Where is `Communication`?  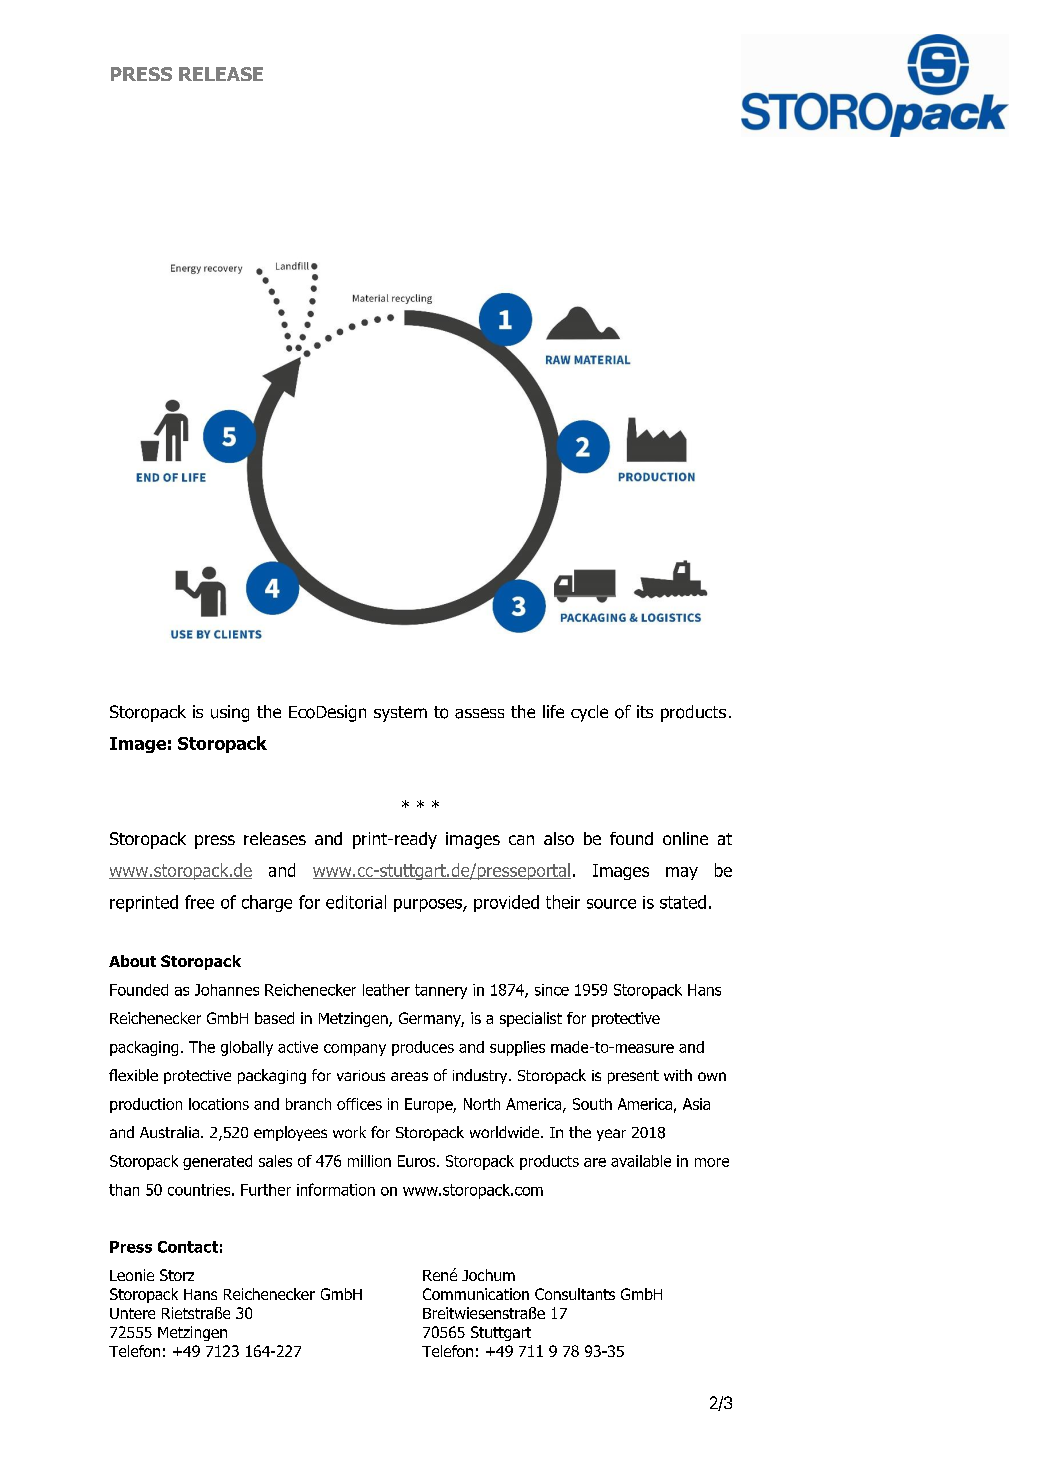 Communication is located at coordinates (476, 1294).
